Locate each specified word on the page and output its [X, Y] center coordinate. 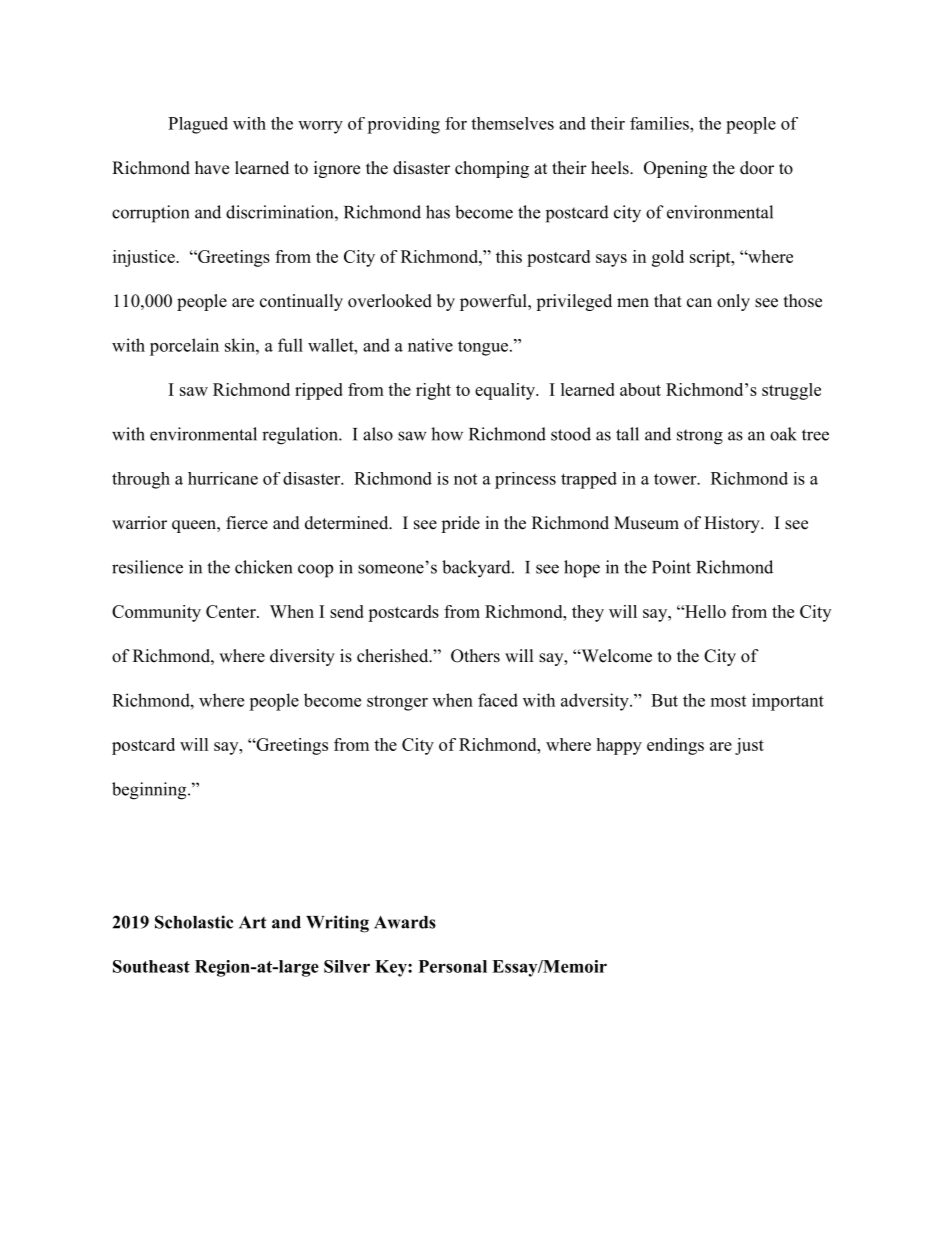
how [447, 434]
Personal [453, 966]
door [757, 168]
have [212, 168]
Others [475, 656]
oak [783, 434]
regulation [301, 436]
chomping [492, 169]
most [728, 701]
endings [675, 746]
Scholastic [194, 922]
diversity [302, 657]
